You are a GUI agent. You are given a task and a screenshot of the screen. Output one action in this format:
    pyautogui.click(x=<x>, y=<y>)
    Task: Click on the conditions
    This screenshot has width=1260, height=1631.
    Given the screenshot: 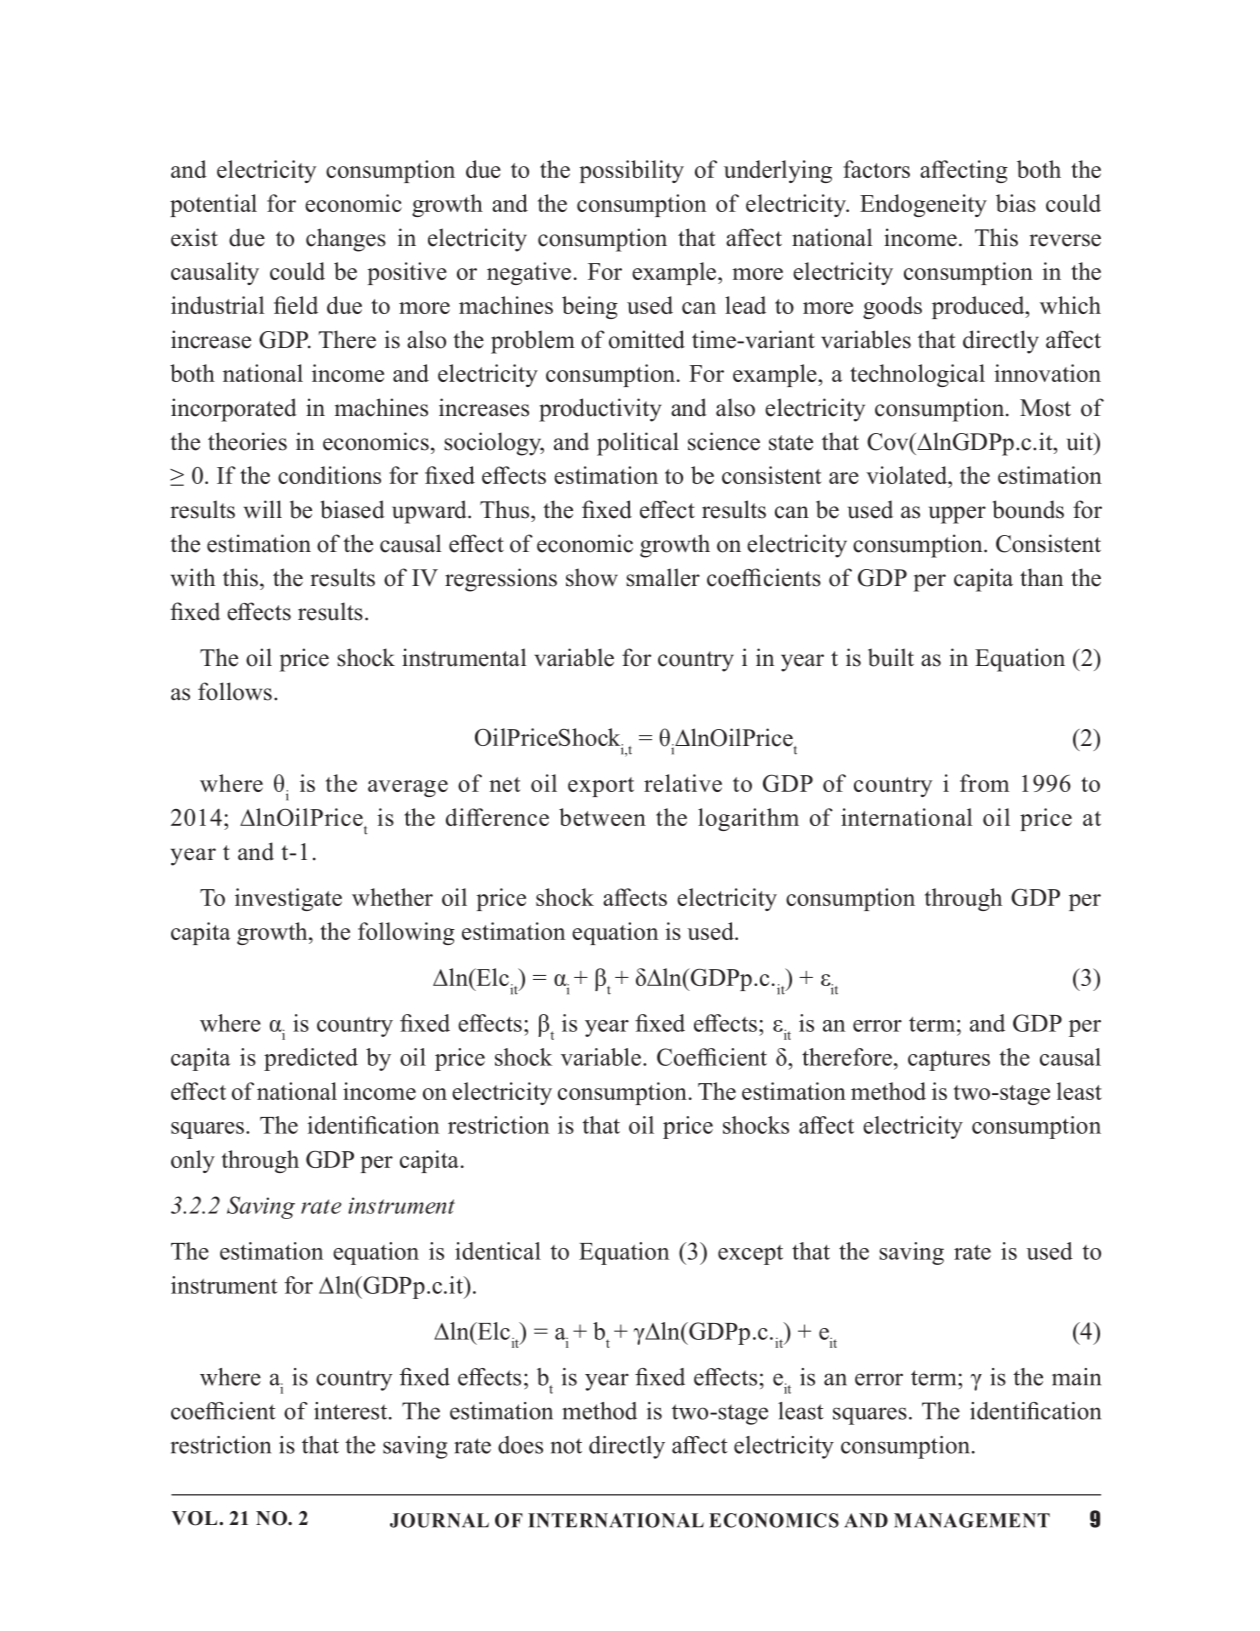 What is the action you would take?
    pyautogui.click(x=329, y=475)
